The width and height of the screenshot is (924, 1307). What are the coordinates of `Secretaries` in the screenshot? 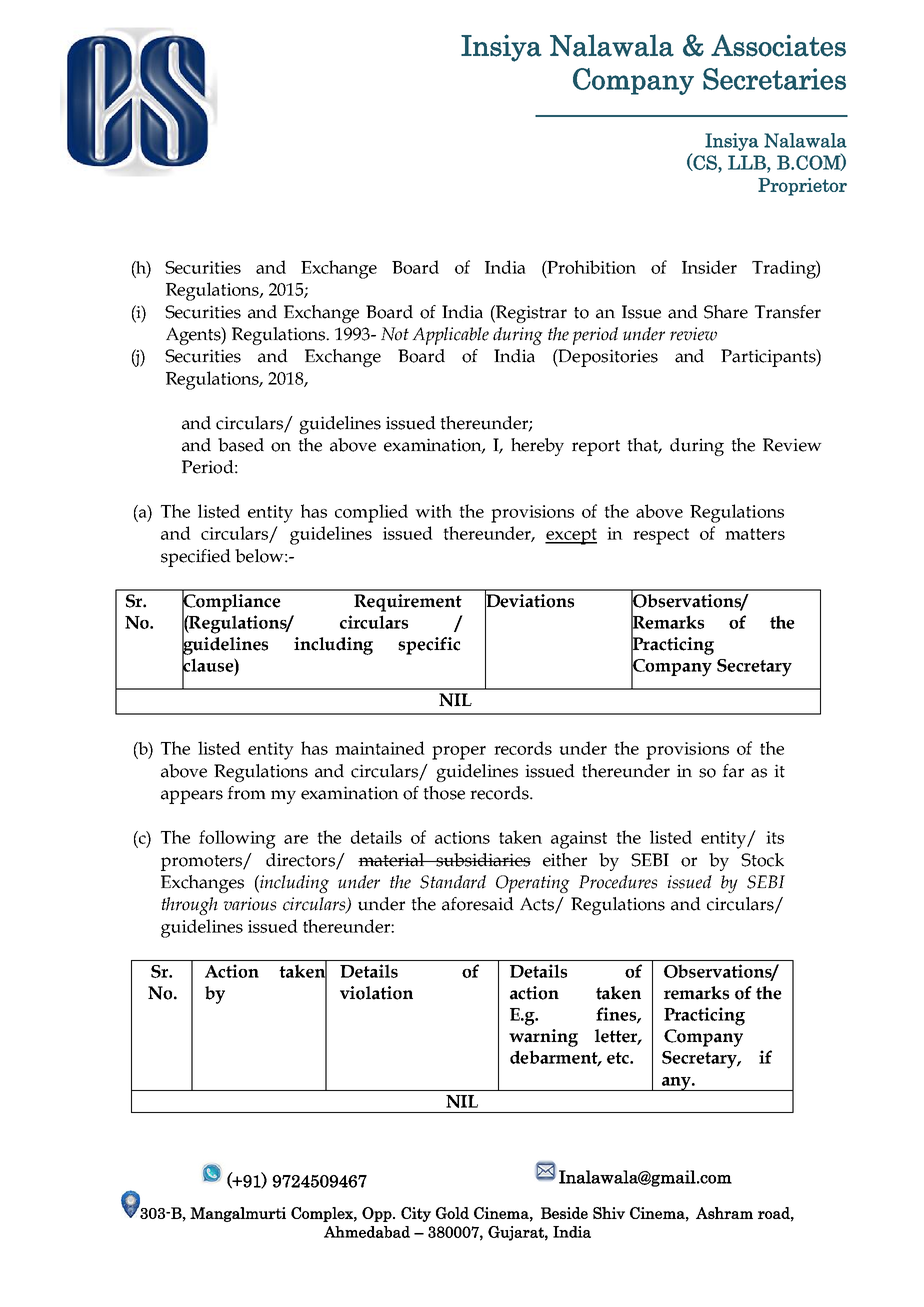 It's located at (774, 79).
